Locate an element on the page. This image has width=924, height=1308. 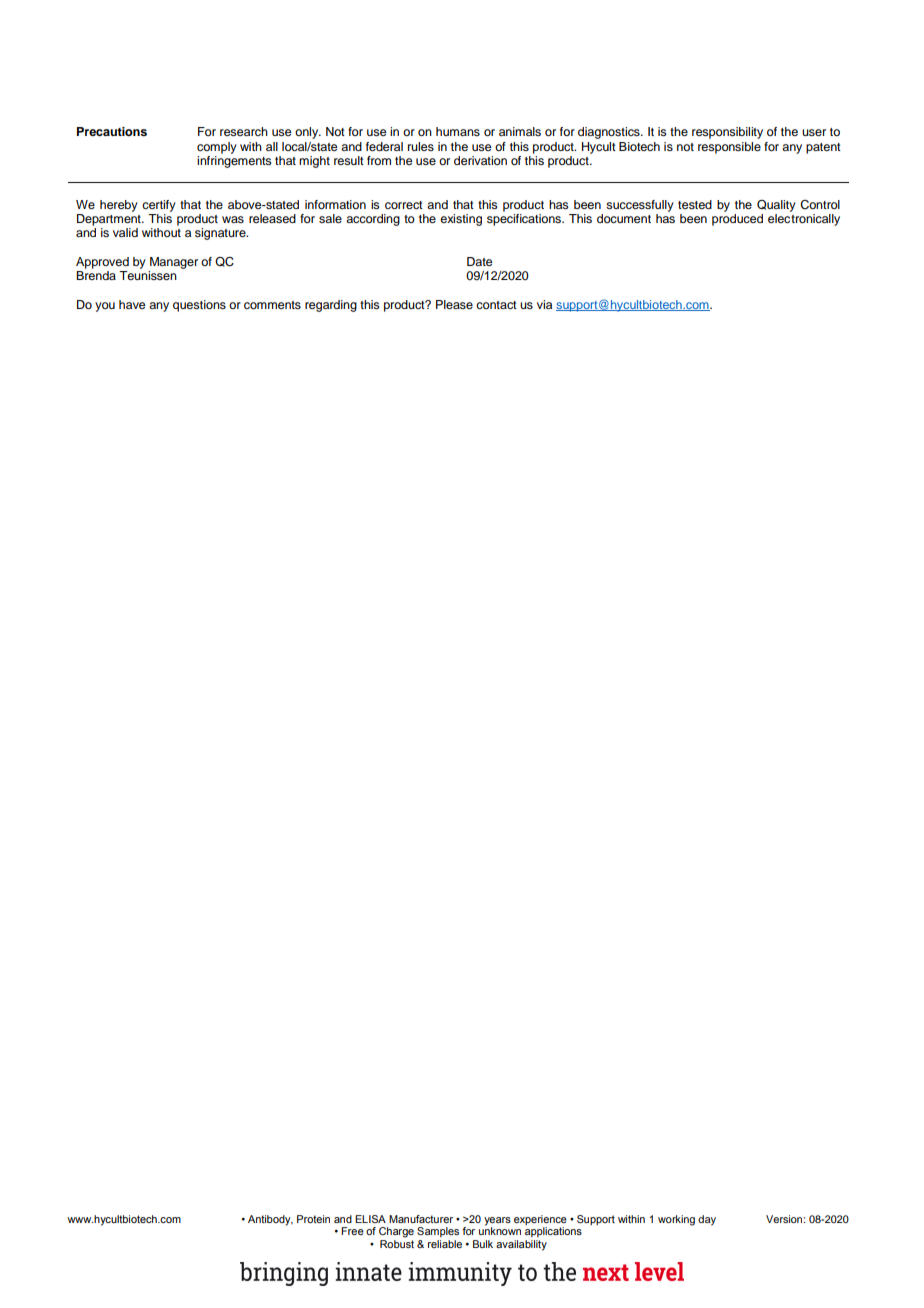
questions is located at coordinates (199, 306).
